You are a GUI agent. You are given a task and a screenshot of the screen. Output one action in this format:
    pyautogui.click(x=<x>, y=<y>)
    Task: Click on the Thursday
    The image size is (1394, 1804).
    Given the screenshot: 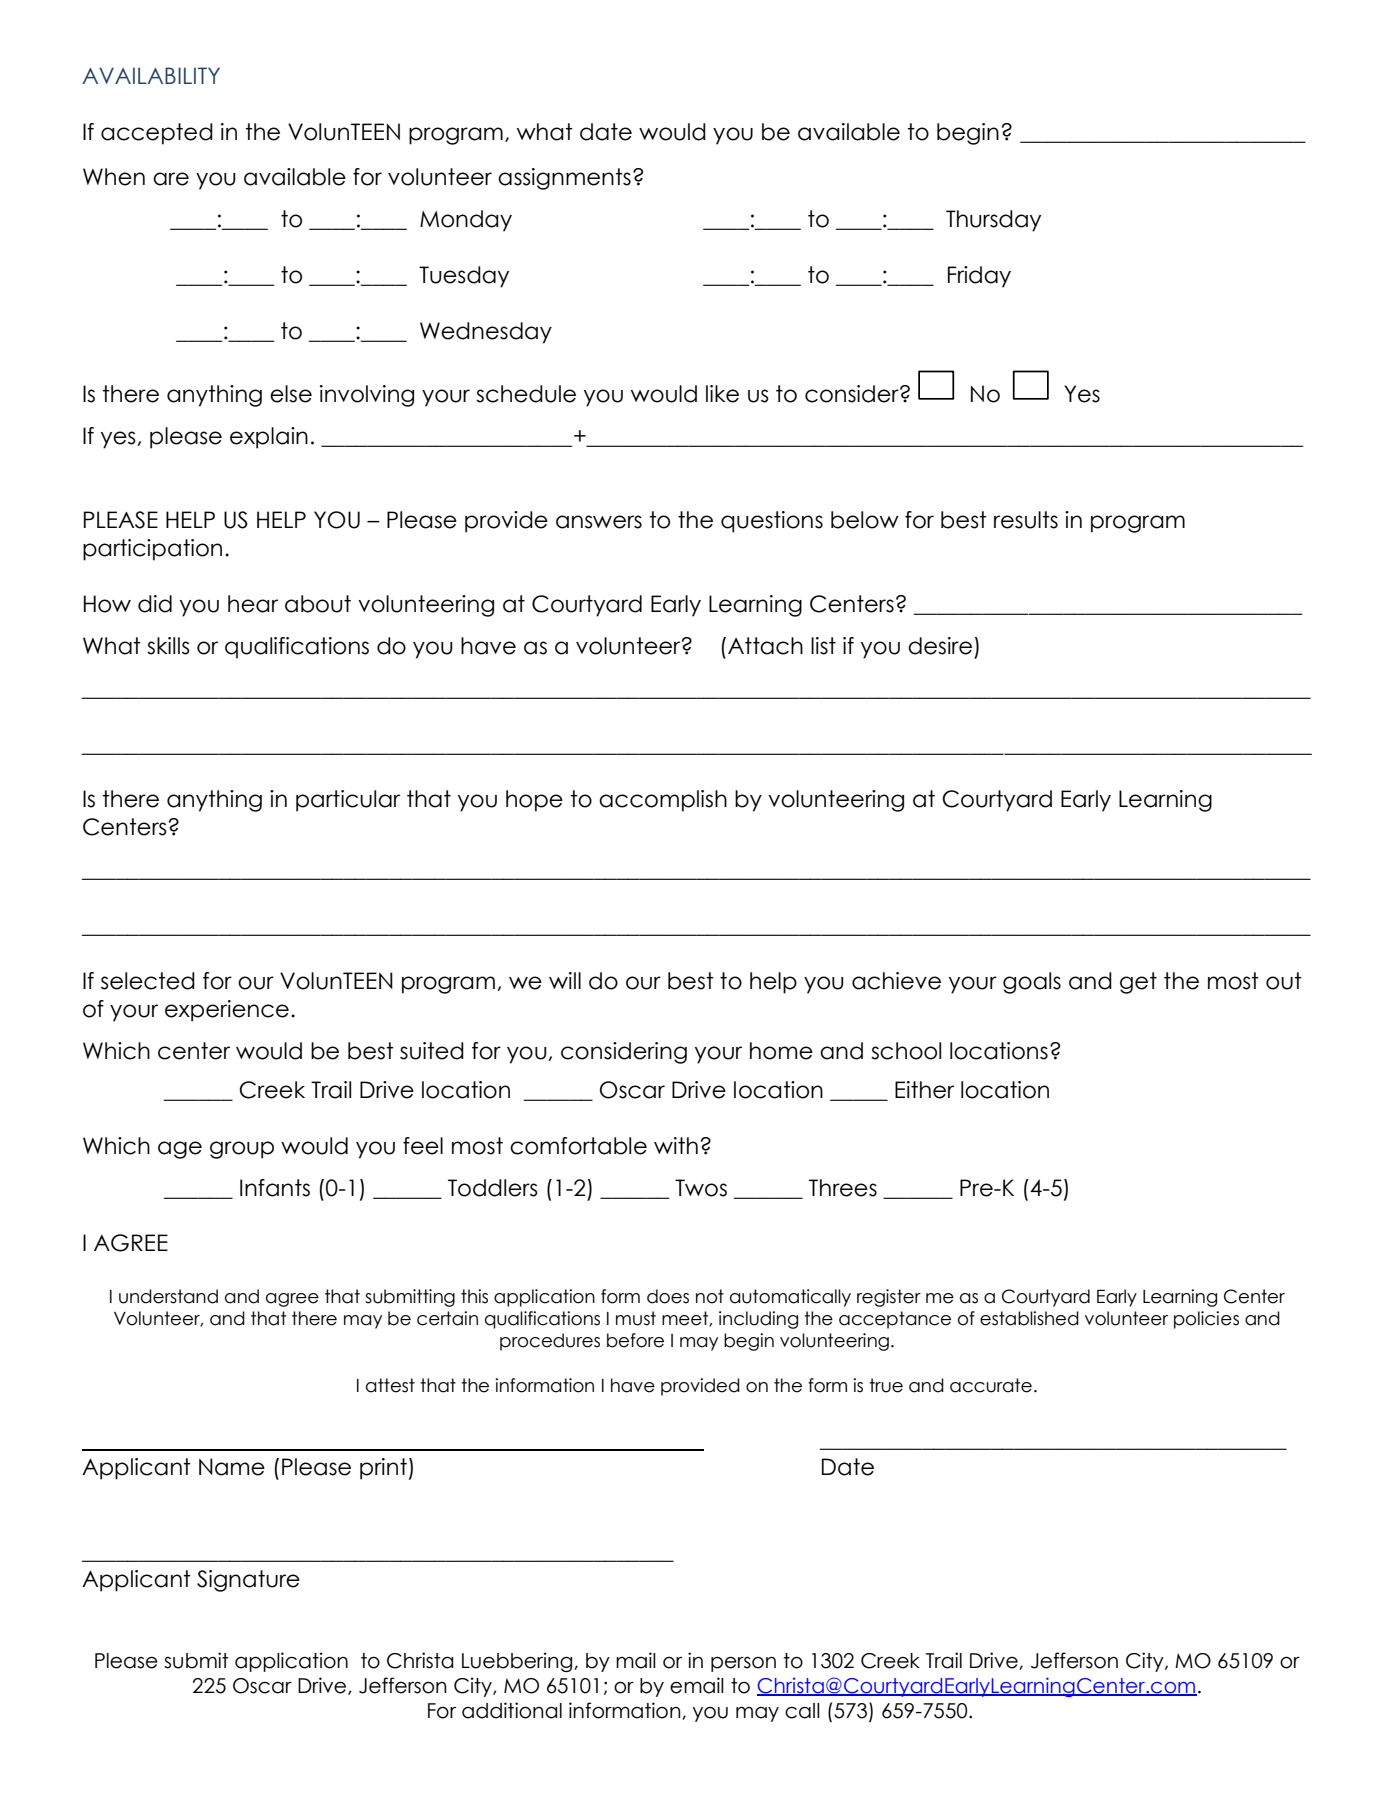 What is the action you would take?
    pyautogui.click(x=993, y=221)
